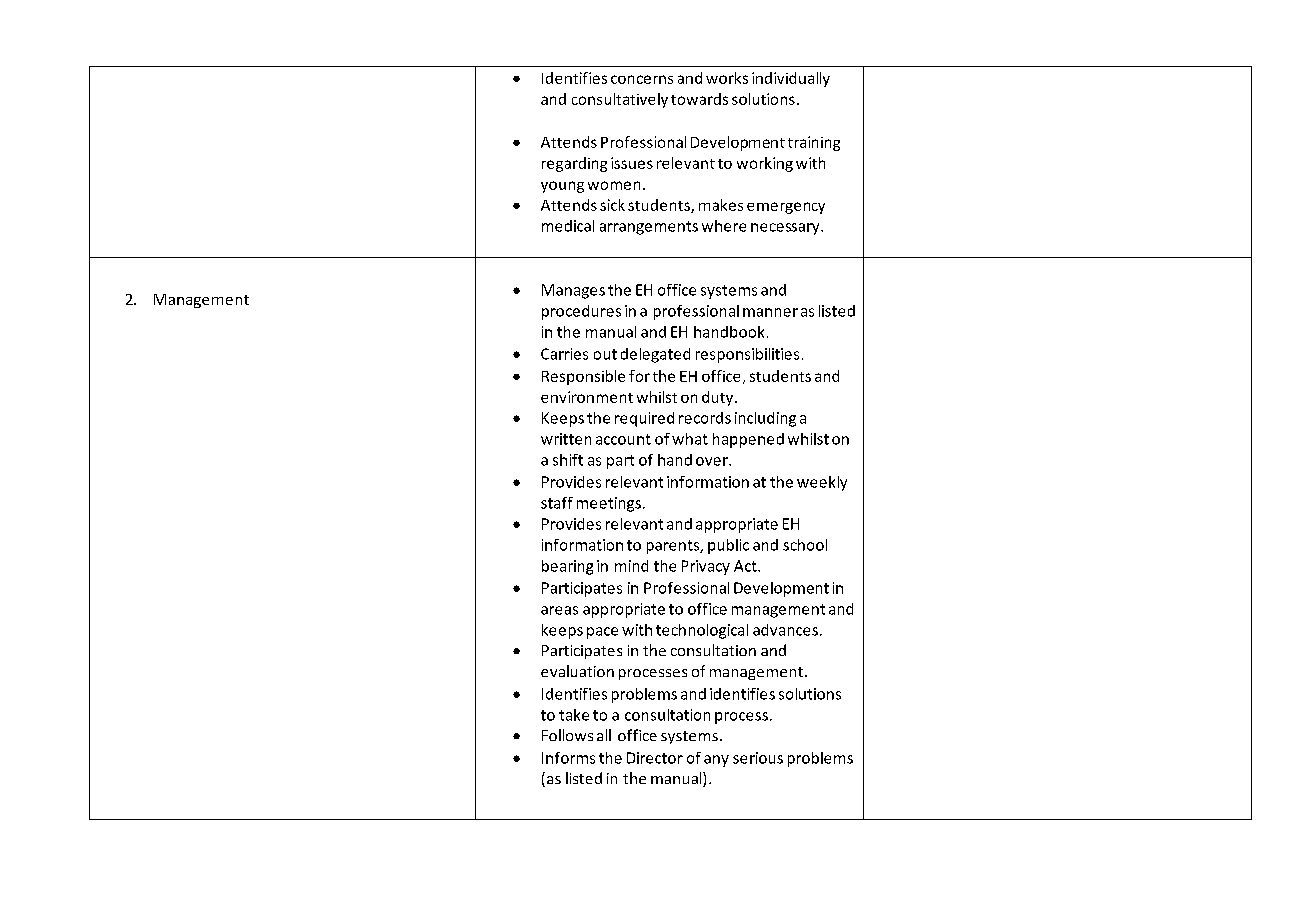 This document has width=1308, height=924. What do you see at coordinates (567, 735) in the document?
I see `Follows` at bounding box center [567, 735].
